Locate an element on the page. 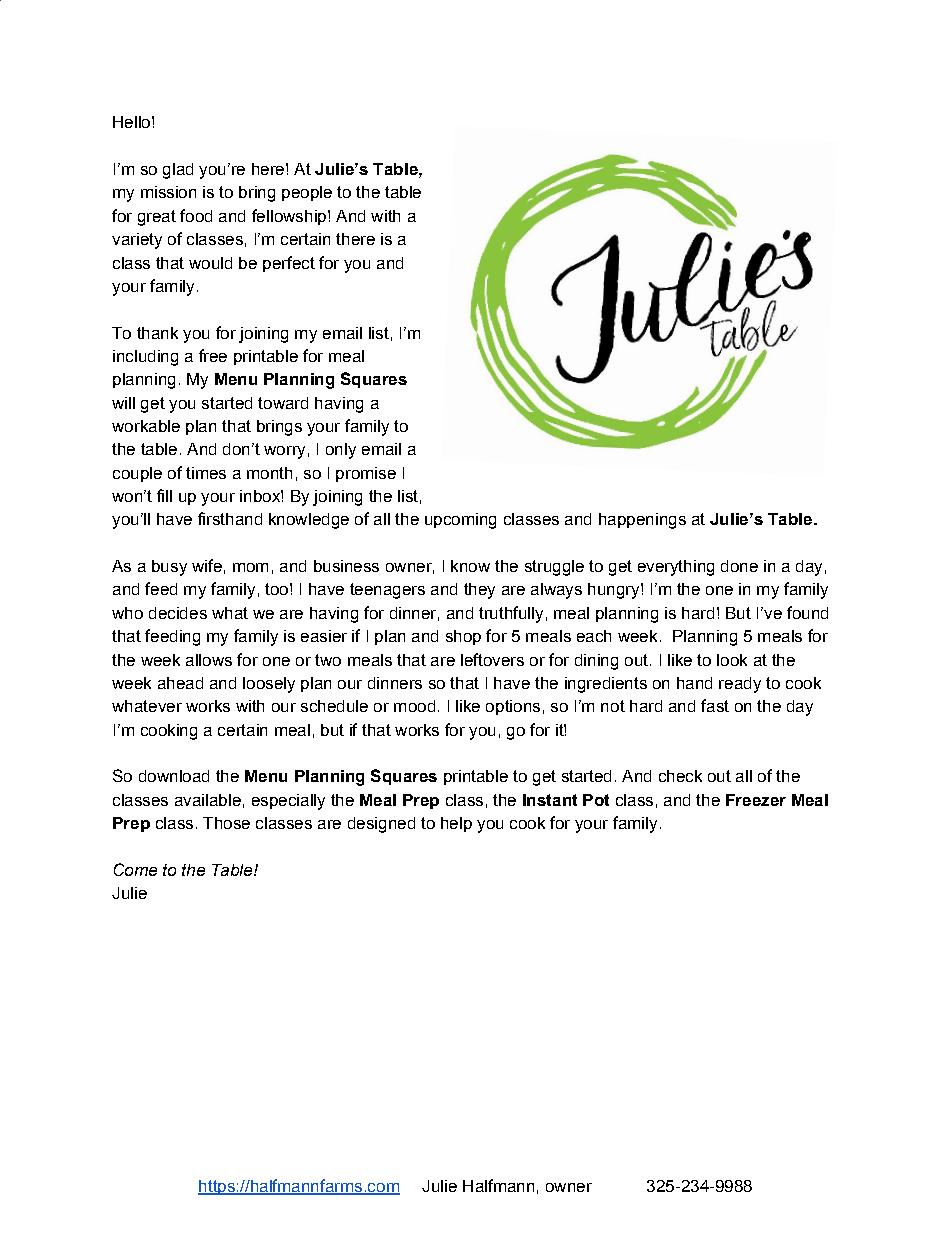 Image resolution: width=952 pixels, height=1233 pixels. toward is located at coordinates (283, 403).
